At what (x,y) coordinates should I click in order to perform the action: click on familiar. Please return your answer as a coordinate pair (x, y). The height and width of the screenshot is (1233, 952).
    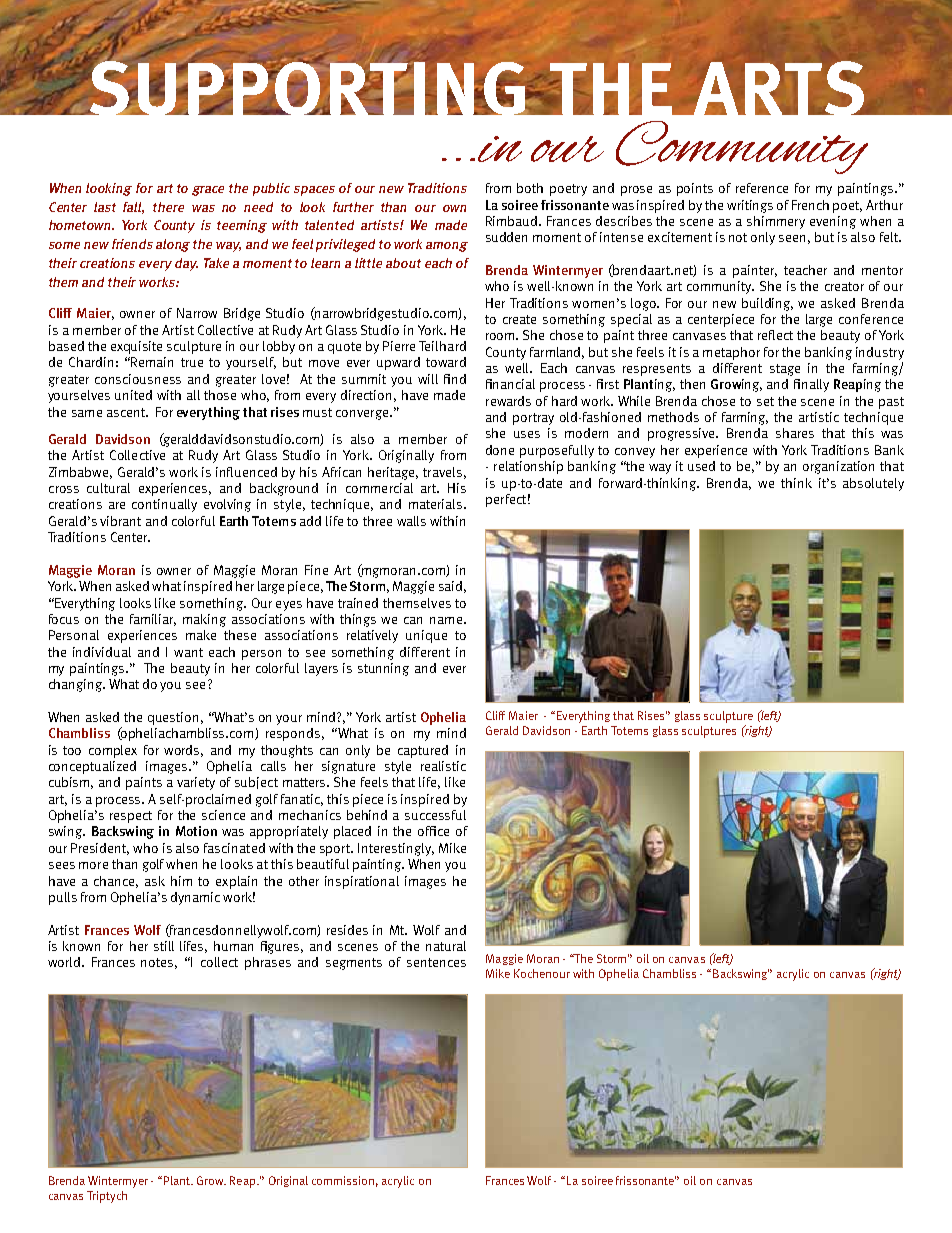
    Looking at the image, I should click on (153, 620).
